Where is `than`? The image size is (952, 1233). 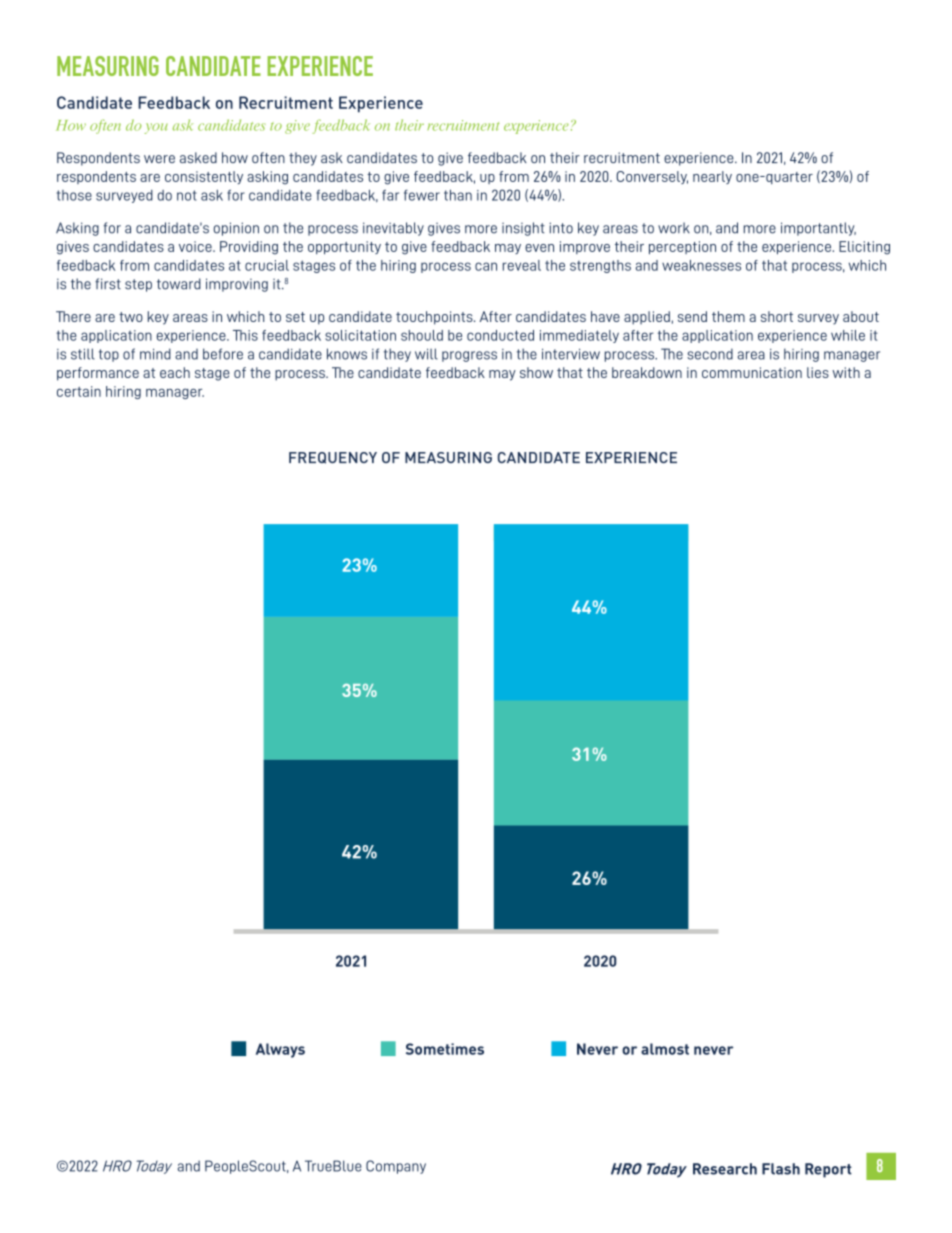
than is located at coordinates (458, 195).
